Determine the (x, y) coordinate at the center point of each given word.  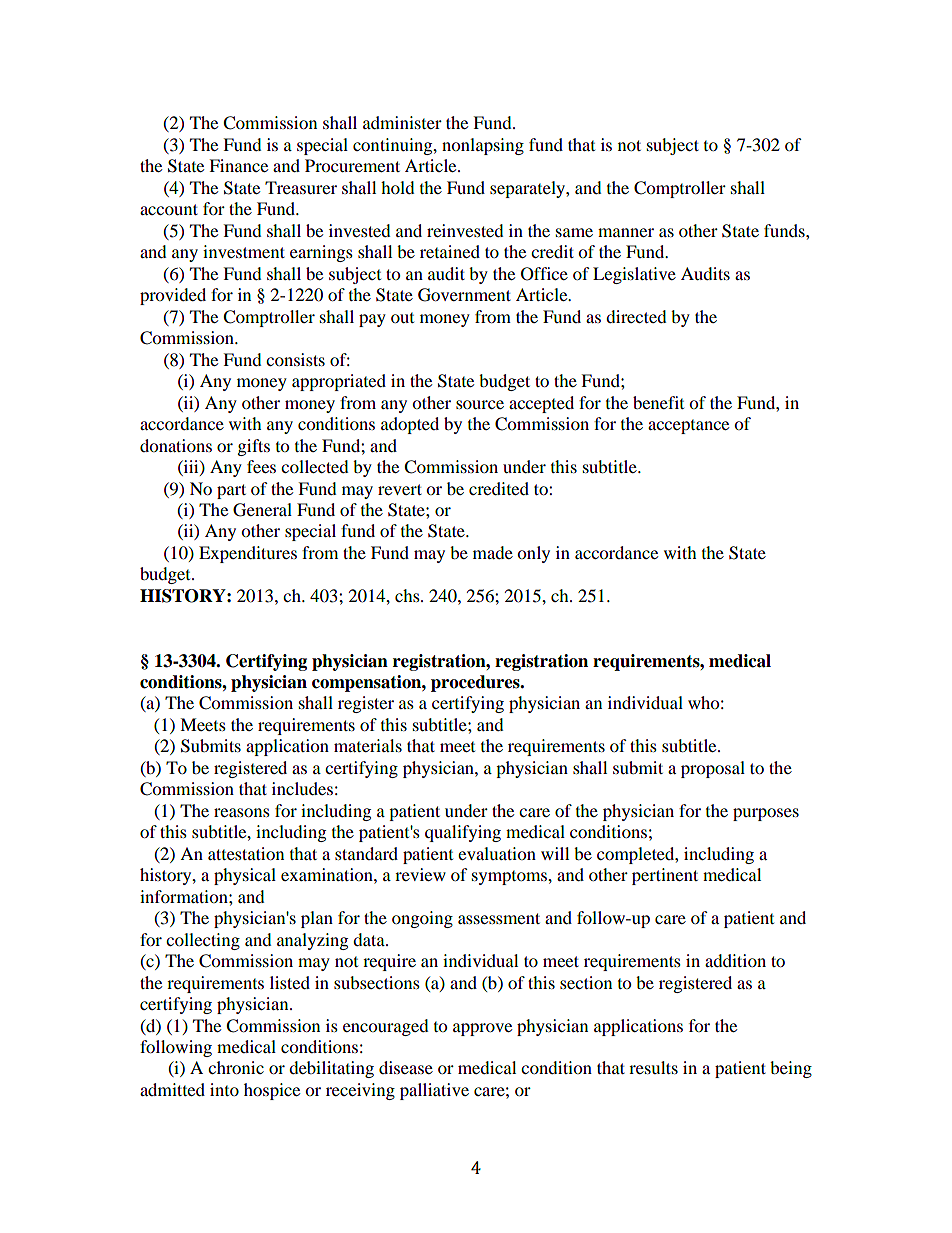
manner (626, 232)
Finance (238, 165)
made (493, 552)
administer (402, 122)
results (653, 1067)
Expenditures (248, 554)
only (533, 554)
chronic (236, 1067)
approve (482, 1029)
